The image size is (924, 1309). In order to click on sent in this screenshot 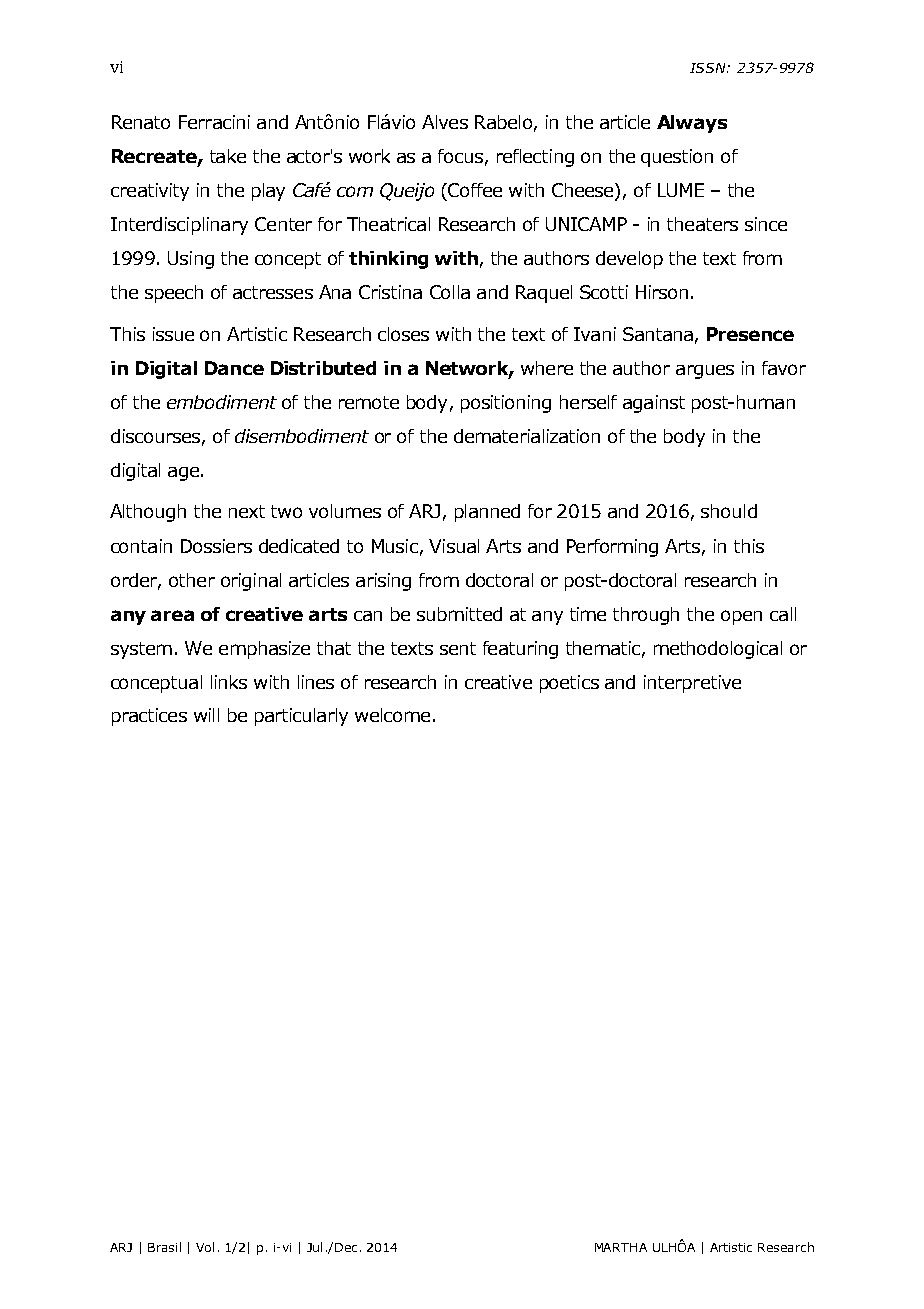, I will do `click(458, 648)`.
